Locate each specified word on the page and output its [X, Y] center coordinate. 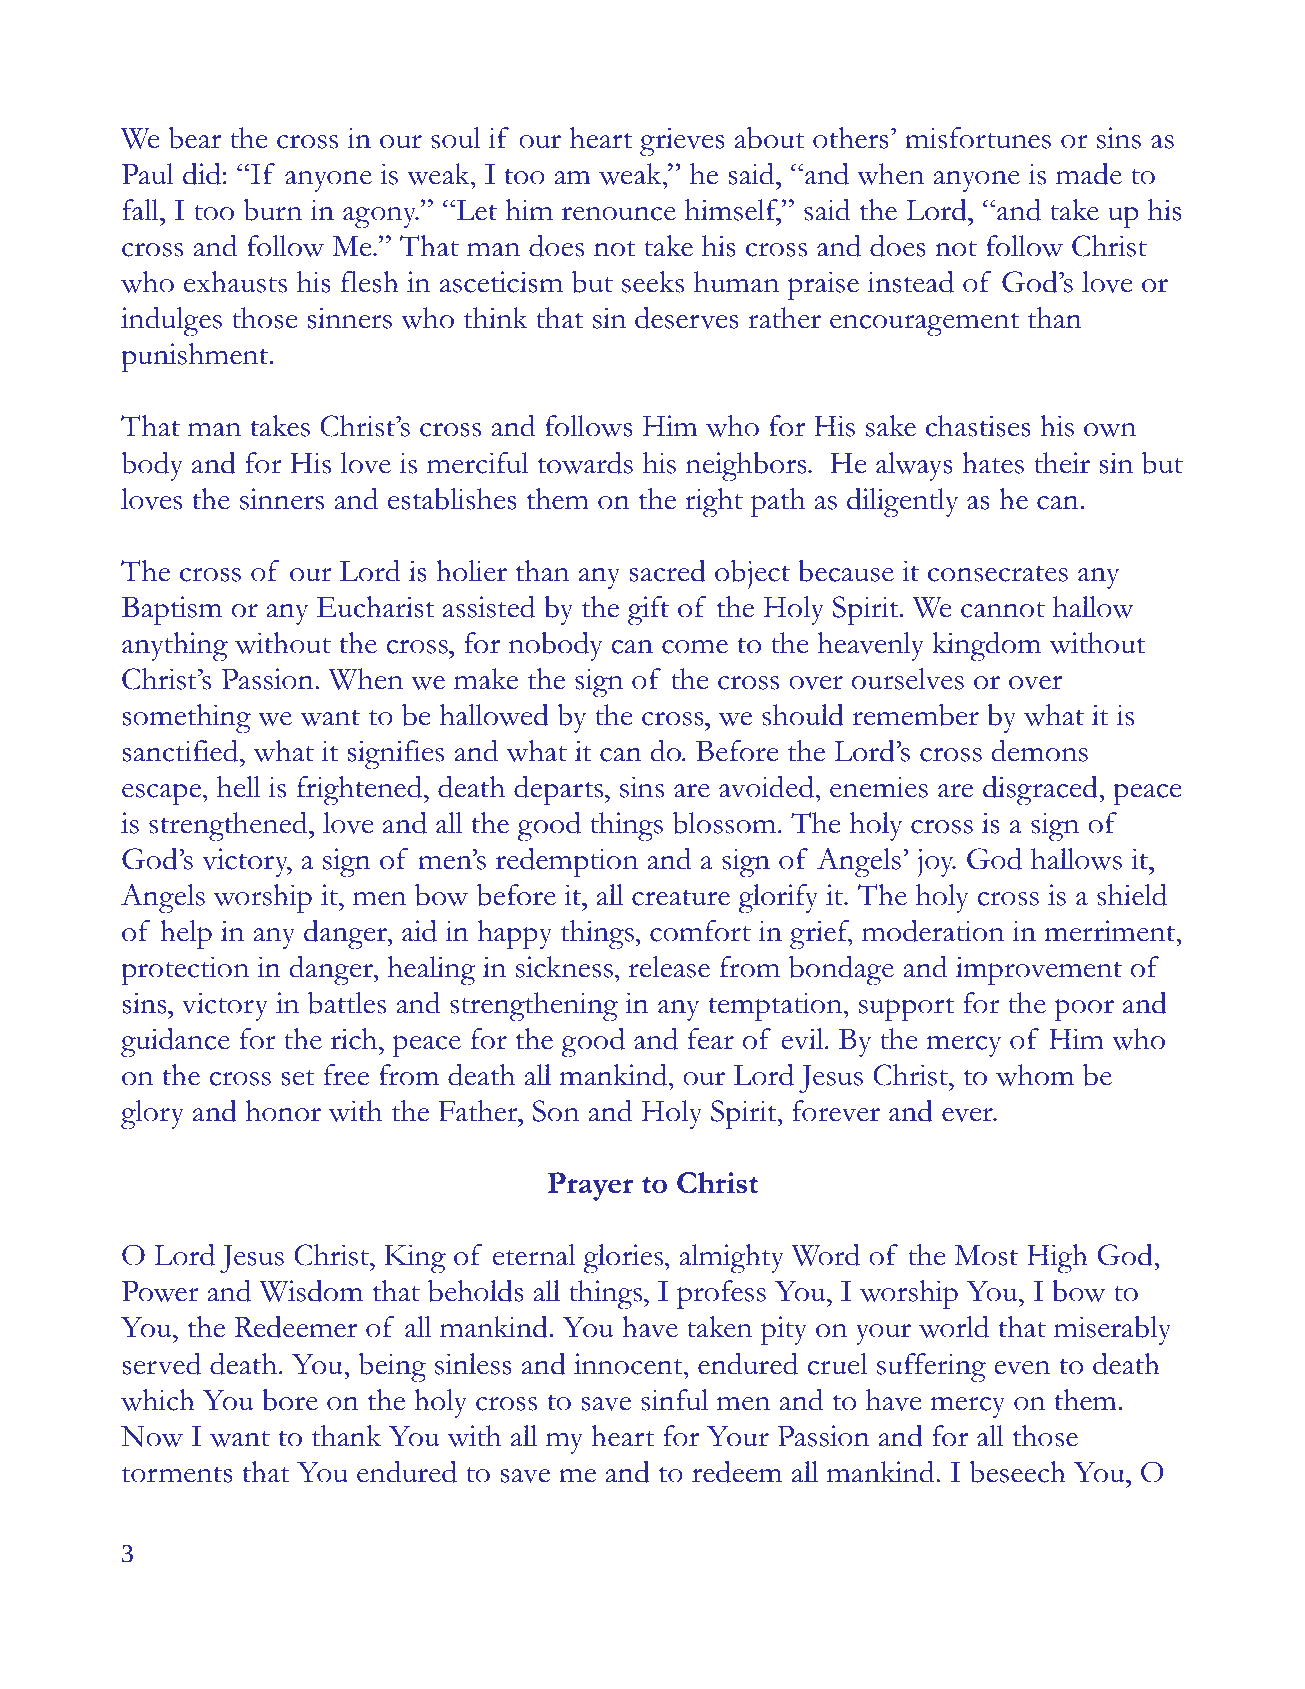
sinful [674, 1400]
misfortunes [978, 138]
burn [273, 210]
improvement [1039, 970]
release [669, 967]
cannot [1003, 610]
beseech [1018, 1472]
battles [347, 1003]
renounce [619, 214]
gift [648, 611]
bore [290, 1400]
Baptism [171, 610]
